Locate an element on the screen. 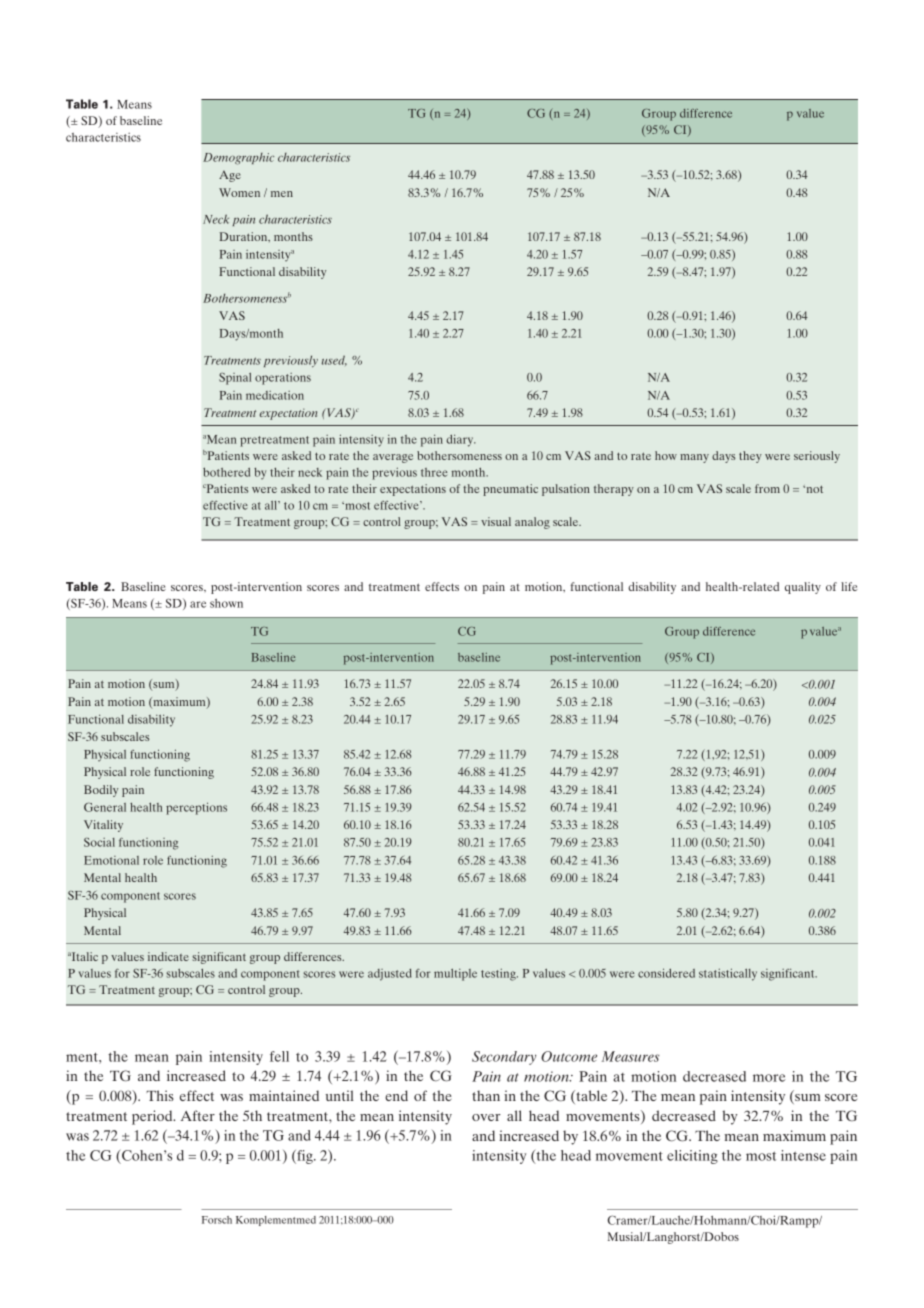 This screenshot has height=1308, width=924. quality is located at coordinates (803, 588).
